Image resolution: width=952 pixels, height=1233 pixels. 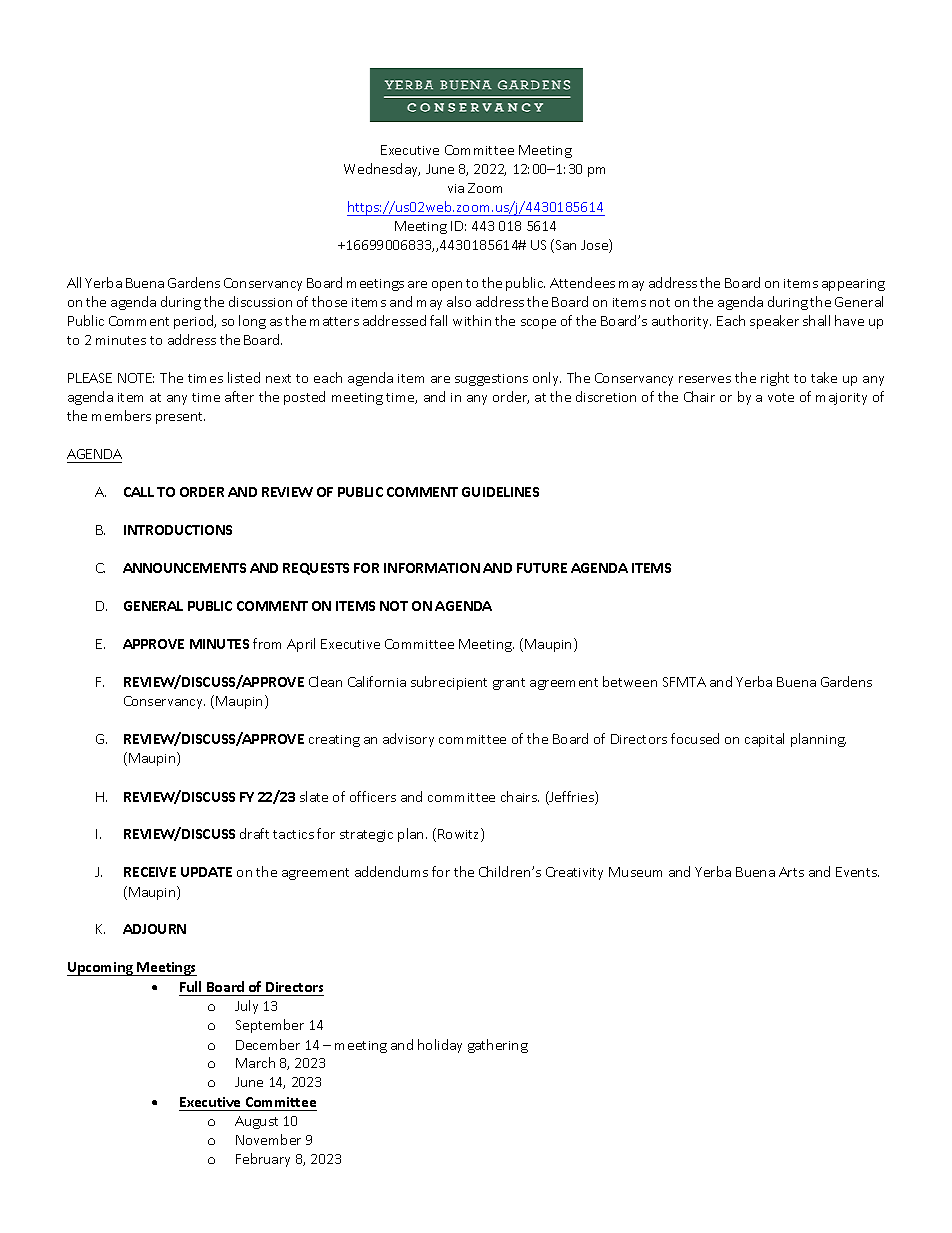 What do you see at coordinates (252, 322) in the screenshot?
I see `long` at bounding box center [252, 322].
